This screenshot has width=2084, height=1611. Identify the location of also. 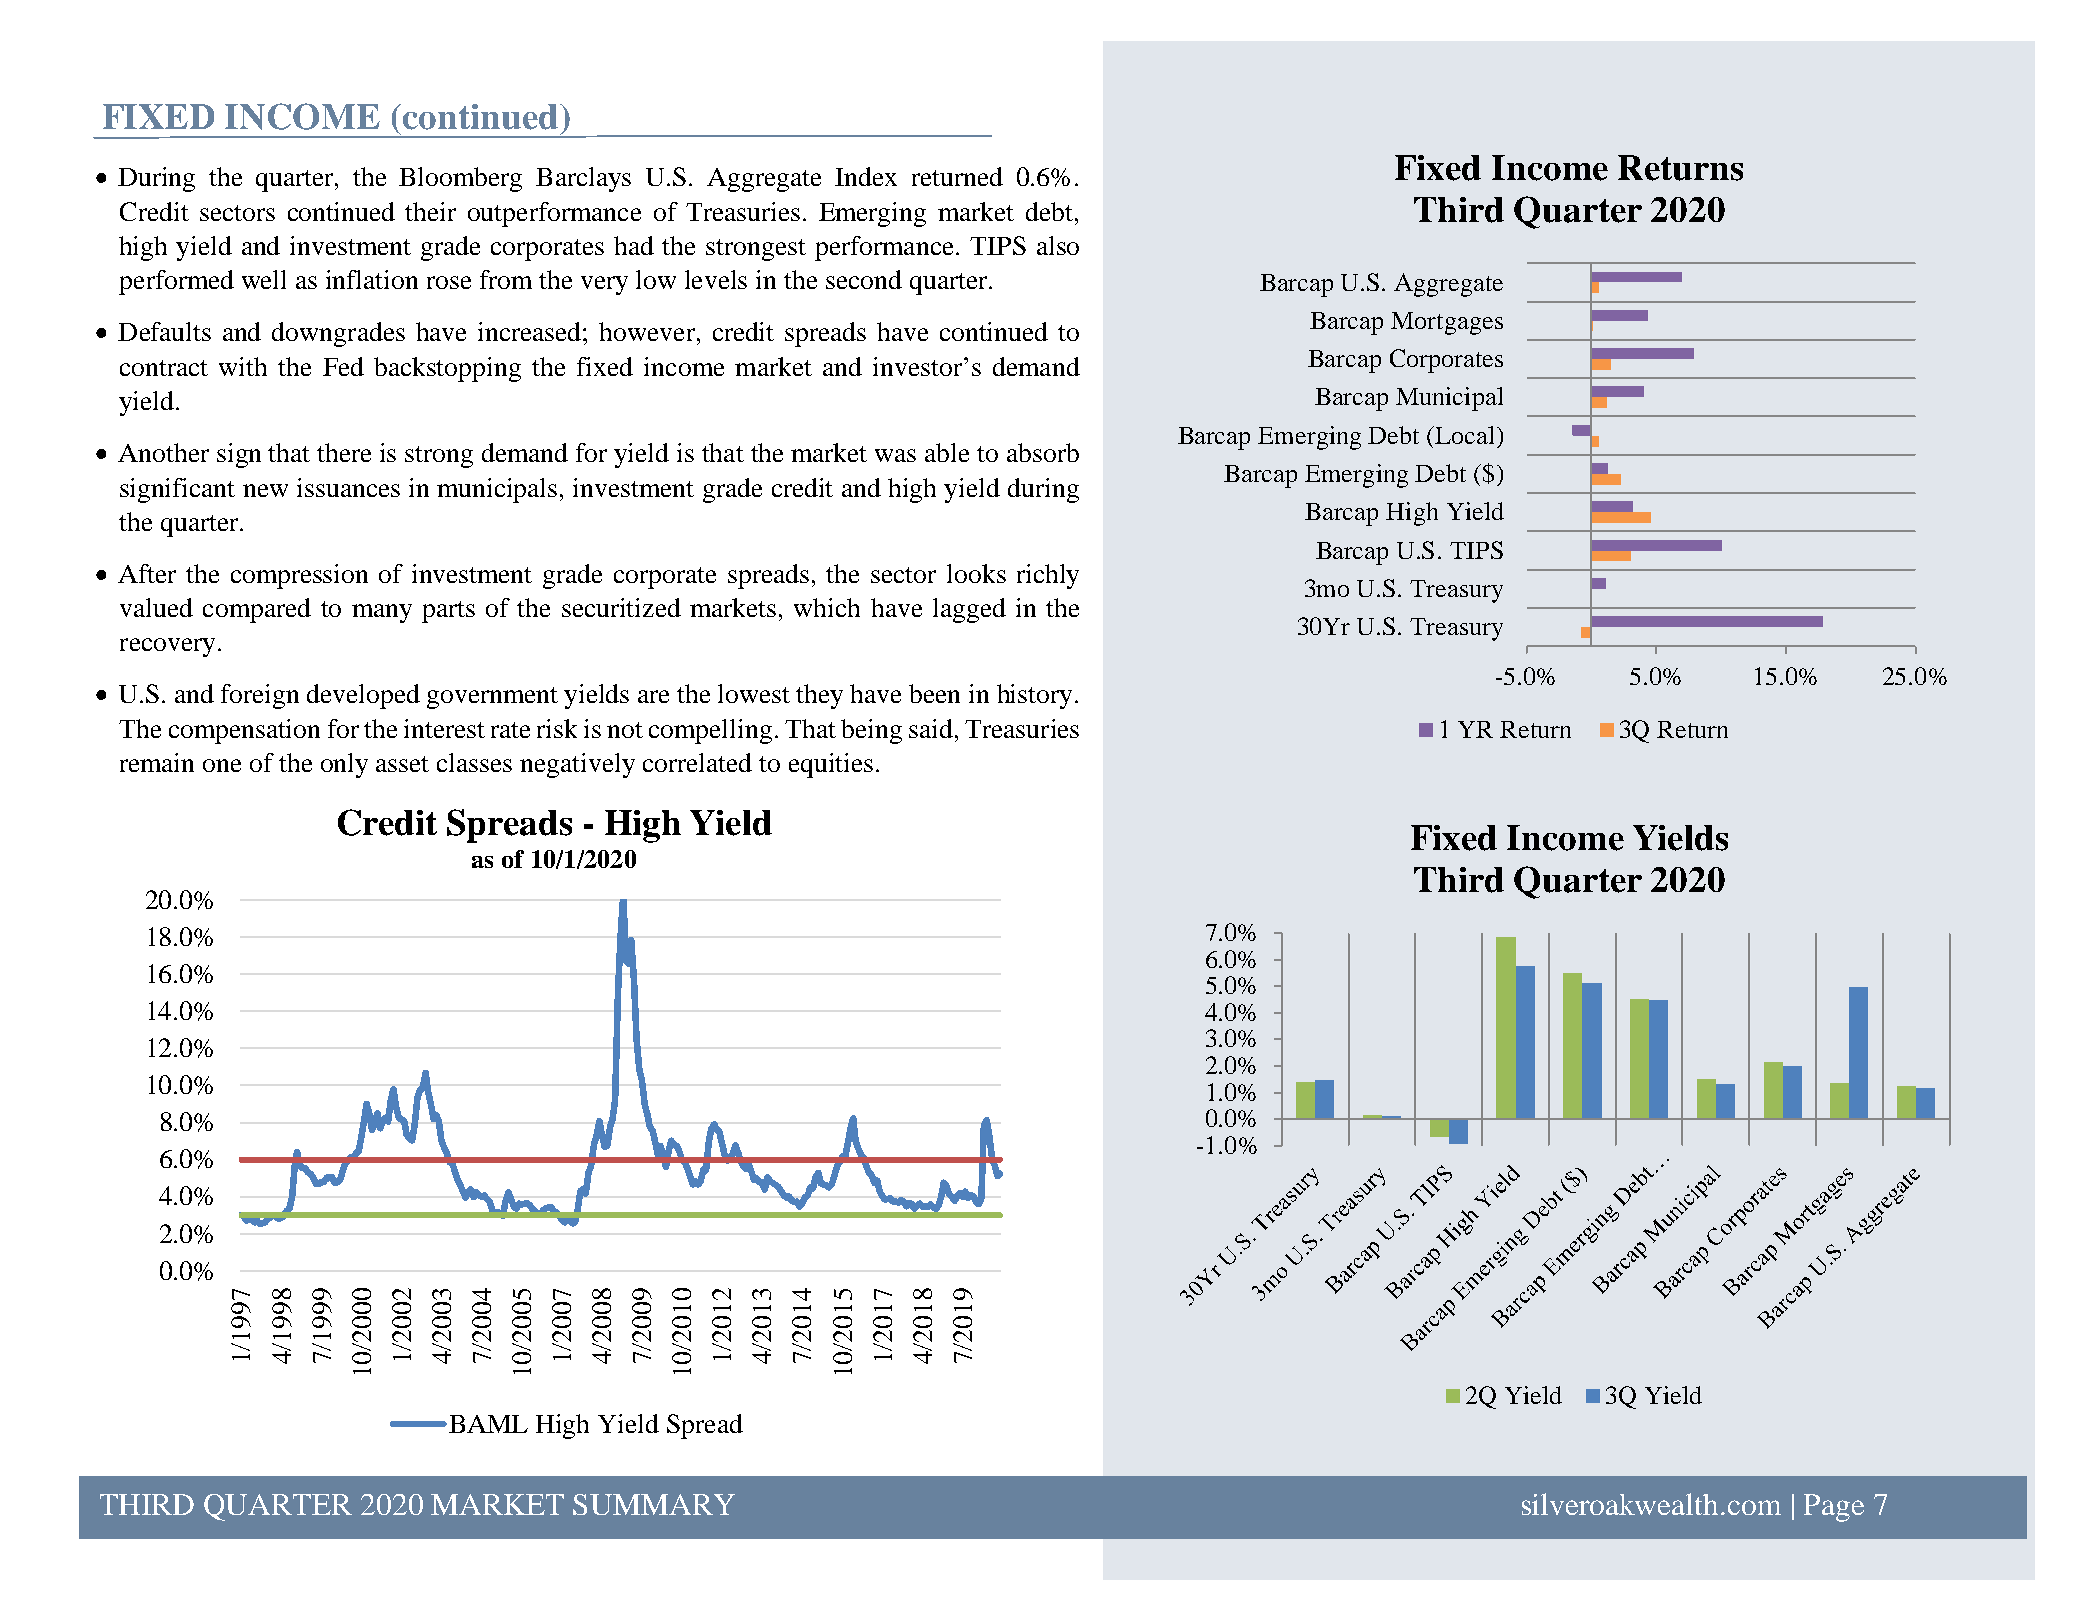
(1058, 245).
